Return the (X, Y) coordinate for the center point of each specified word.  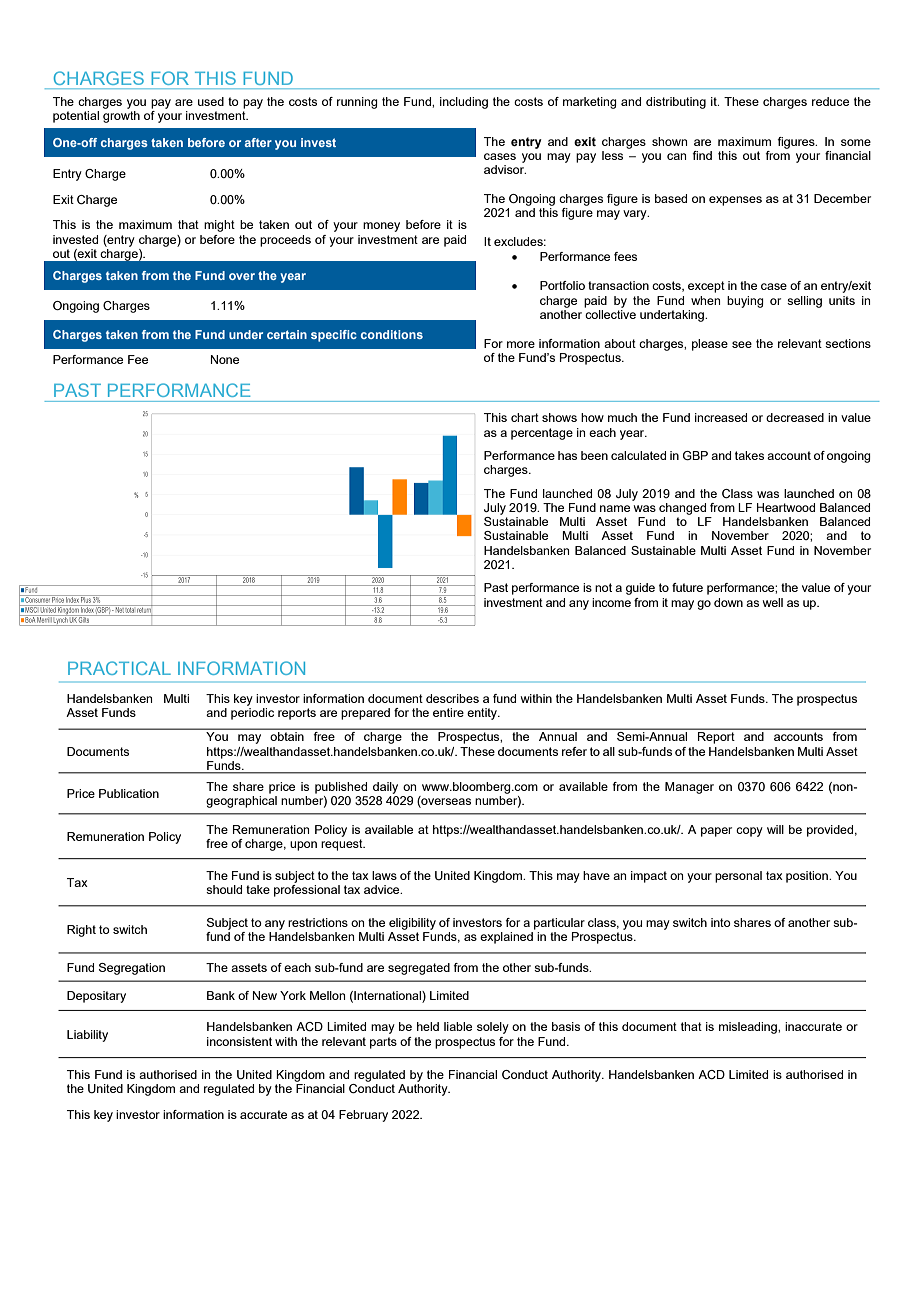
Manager (689, 788)
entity (483, 714)
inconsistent (239, 1041)
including (464, 103)
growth (121, 117)
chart (525, 417)
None (225, 359)
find (702, 155)
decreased (795, 417)
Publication (129, 793)
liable (458, 1026)
